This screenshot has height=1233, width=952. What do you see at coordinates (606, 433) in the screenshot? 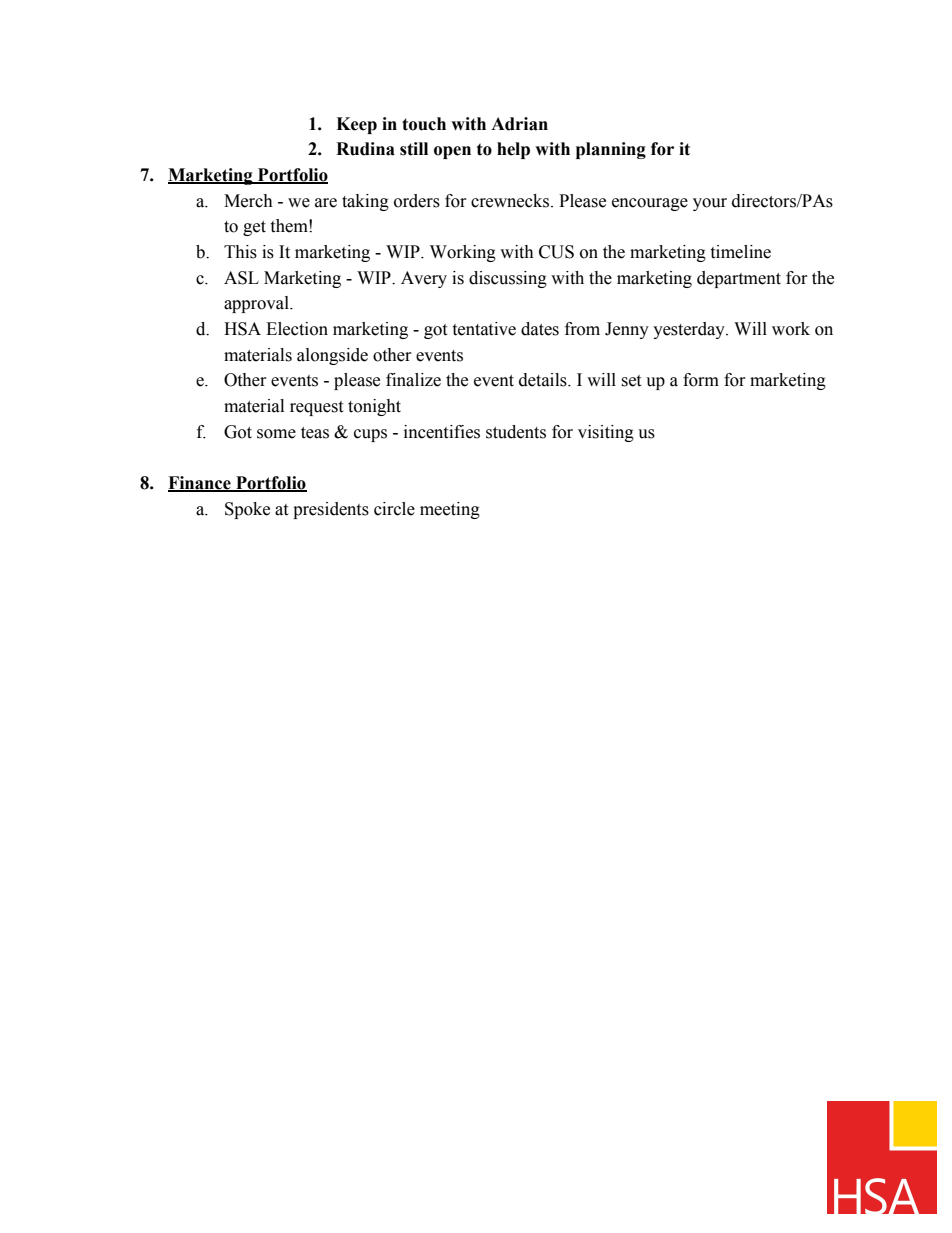
I see `visiting` at bounding box center [606, 433].
